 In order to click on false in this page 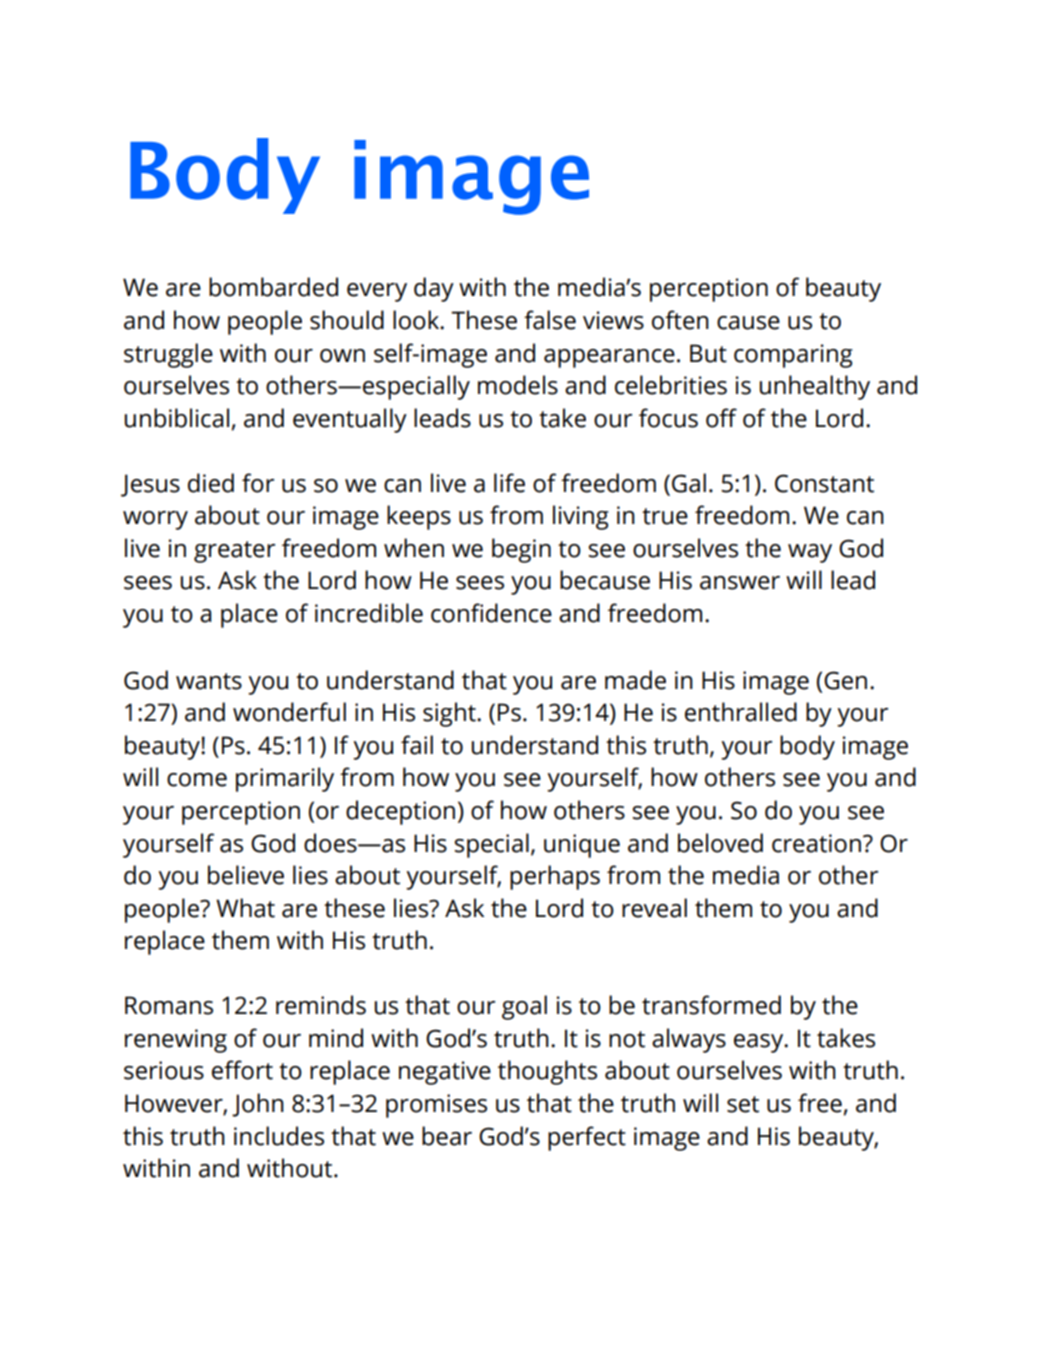, I will do `click(550, 320)`.
